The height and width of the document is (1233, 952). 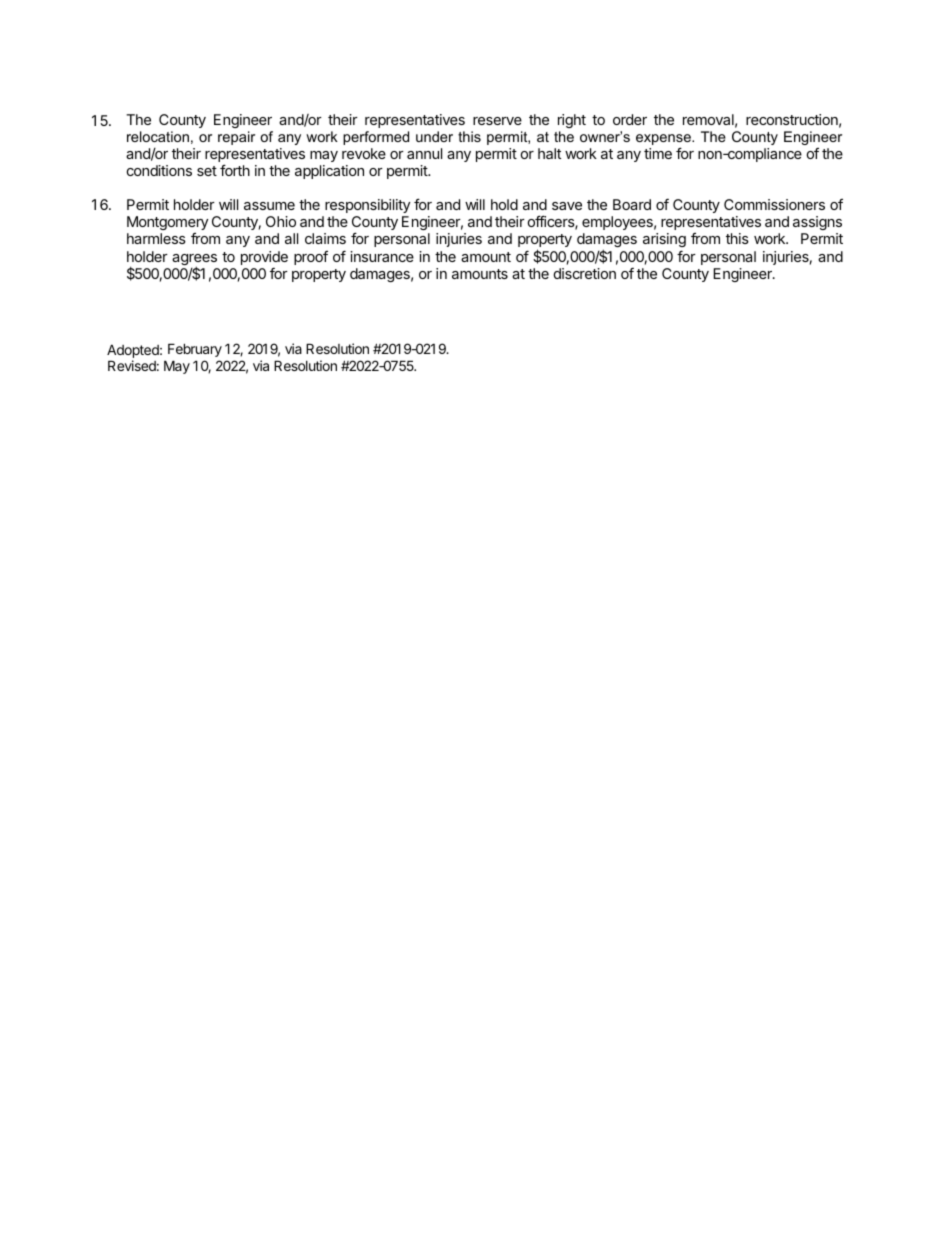 What do you see at coordinates (497, 121) in the document?
I see `reserve` at bounding box center [497, 121].
